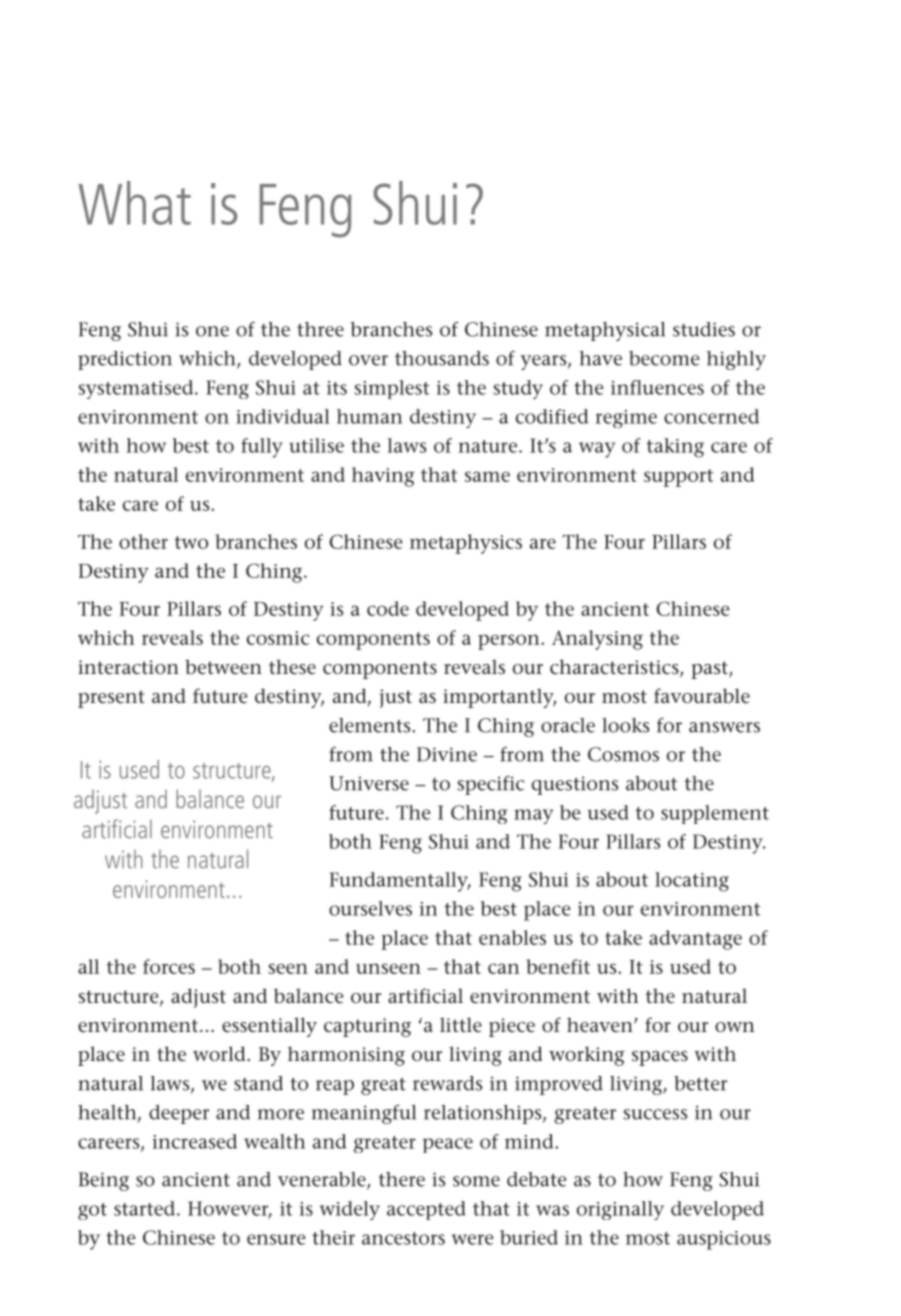 The height and width of the page is (1316, 901). What do you see at coordinates (461, 1025) in the page?
I see `little` at bounding box center [461, 1025].
